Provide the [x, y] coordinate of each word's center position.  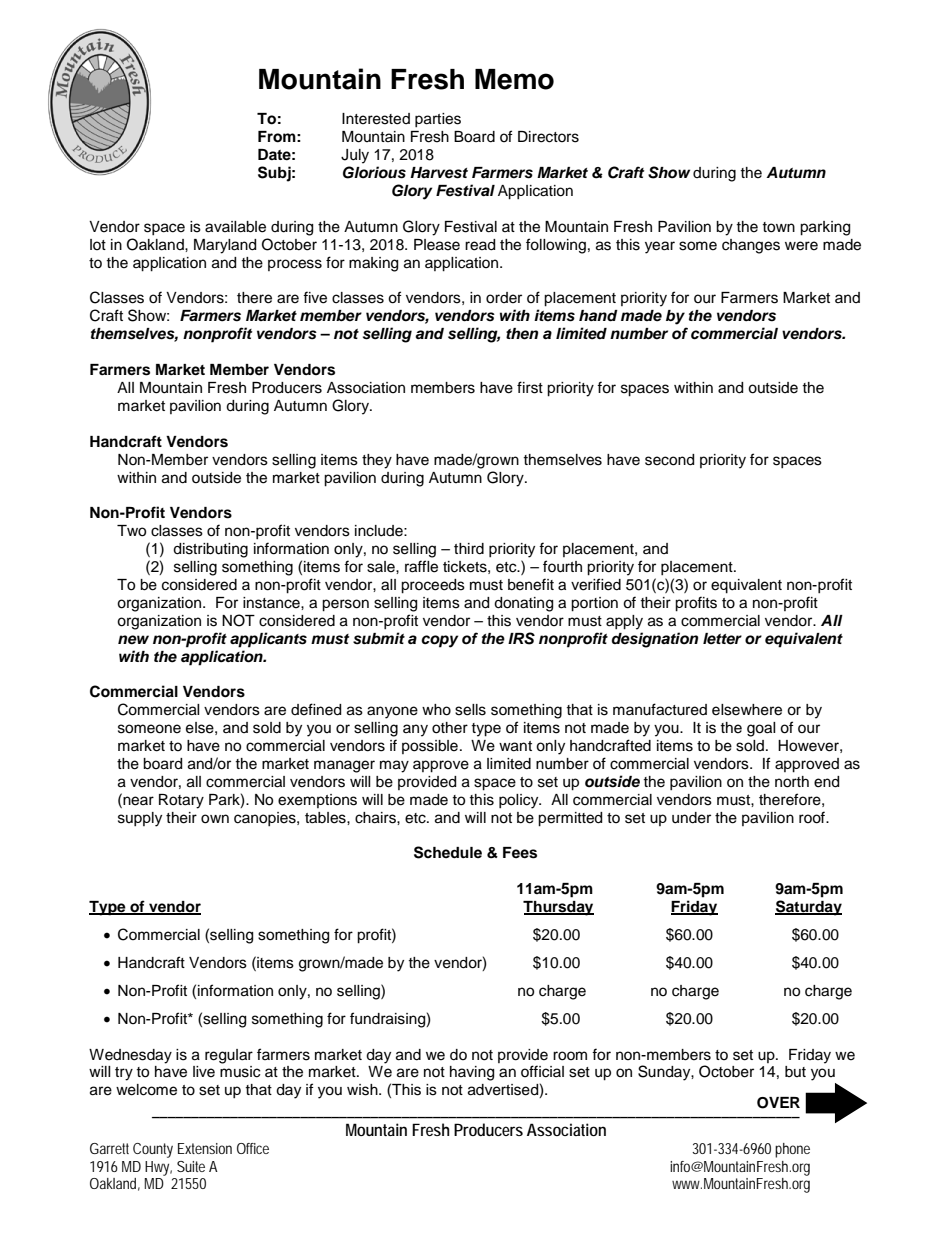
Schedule [448, 852]
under [691, 818]
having [472, 1073]
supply [140, 819]
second [669, 460]
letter [722, 639]
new [133, 640]
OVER [778, 1103]
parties [438, 120]
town [778, 227]
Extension [205, 1148]
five [315, 297]
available [235, 227]
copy [439, 641]
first [530, 387]
